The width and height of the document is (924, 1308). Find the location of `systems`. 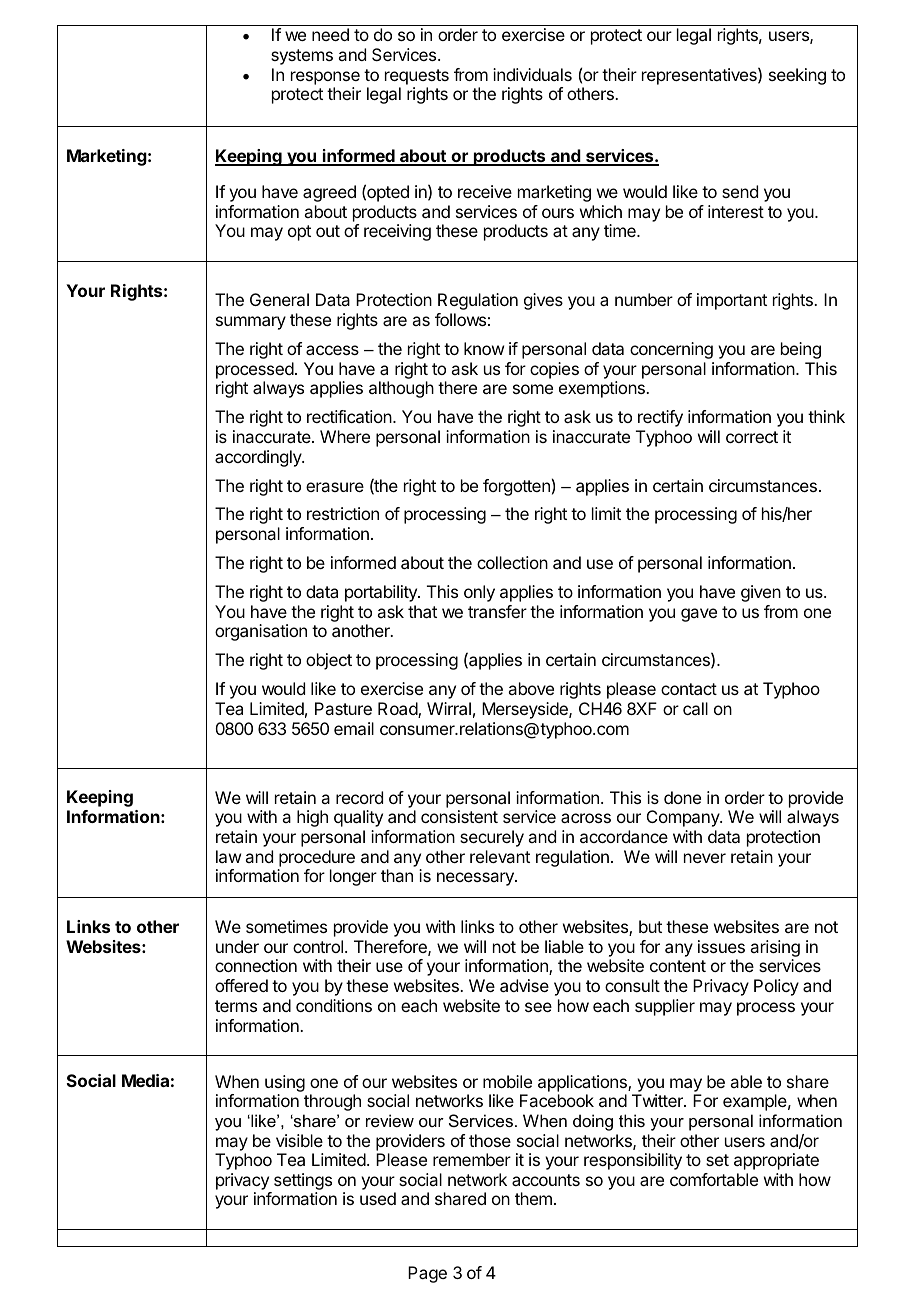

systems is located at coordinates (302, 57).
